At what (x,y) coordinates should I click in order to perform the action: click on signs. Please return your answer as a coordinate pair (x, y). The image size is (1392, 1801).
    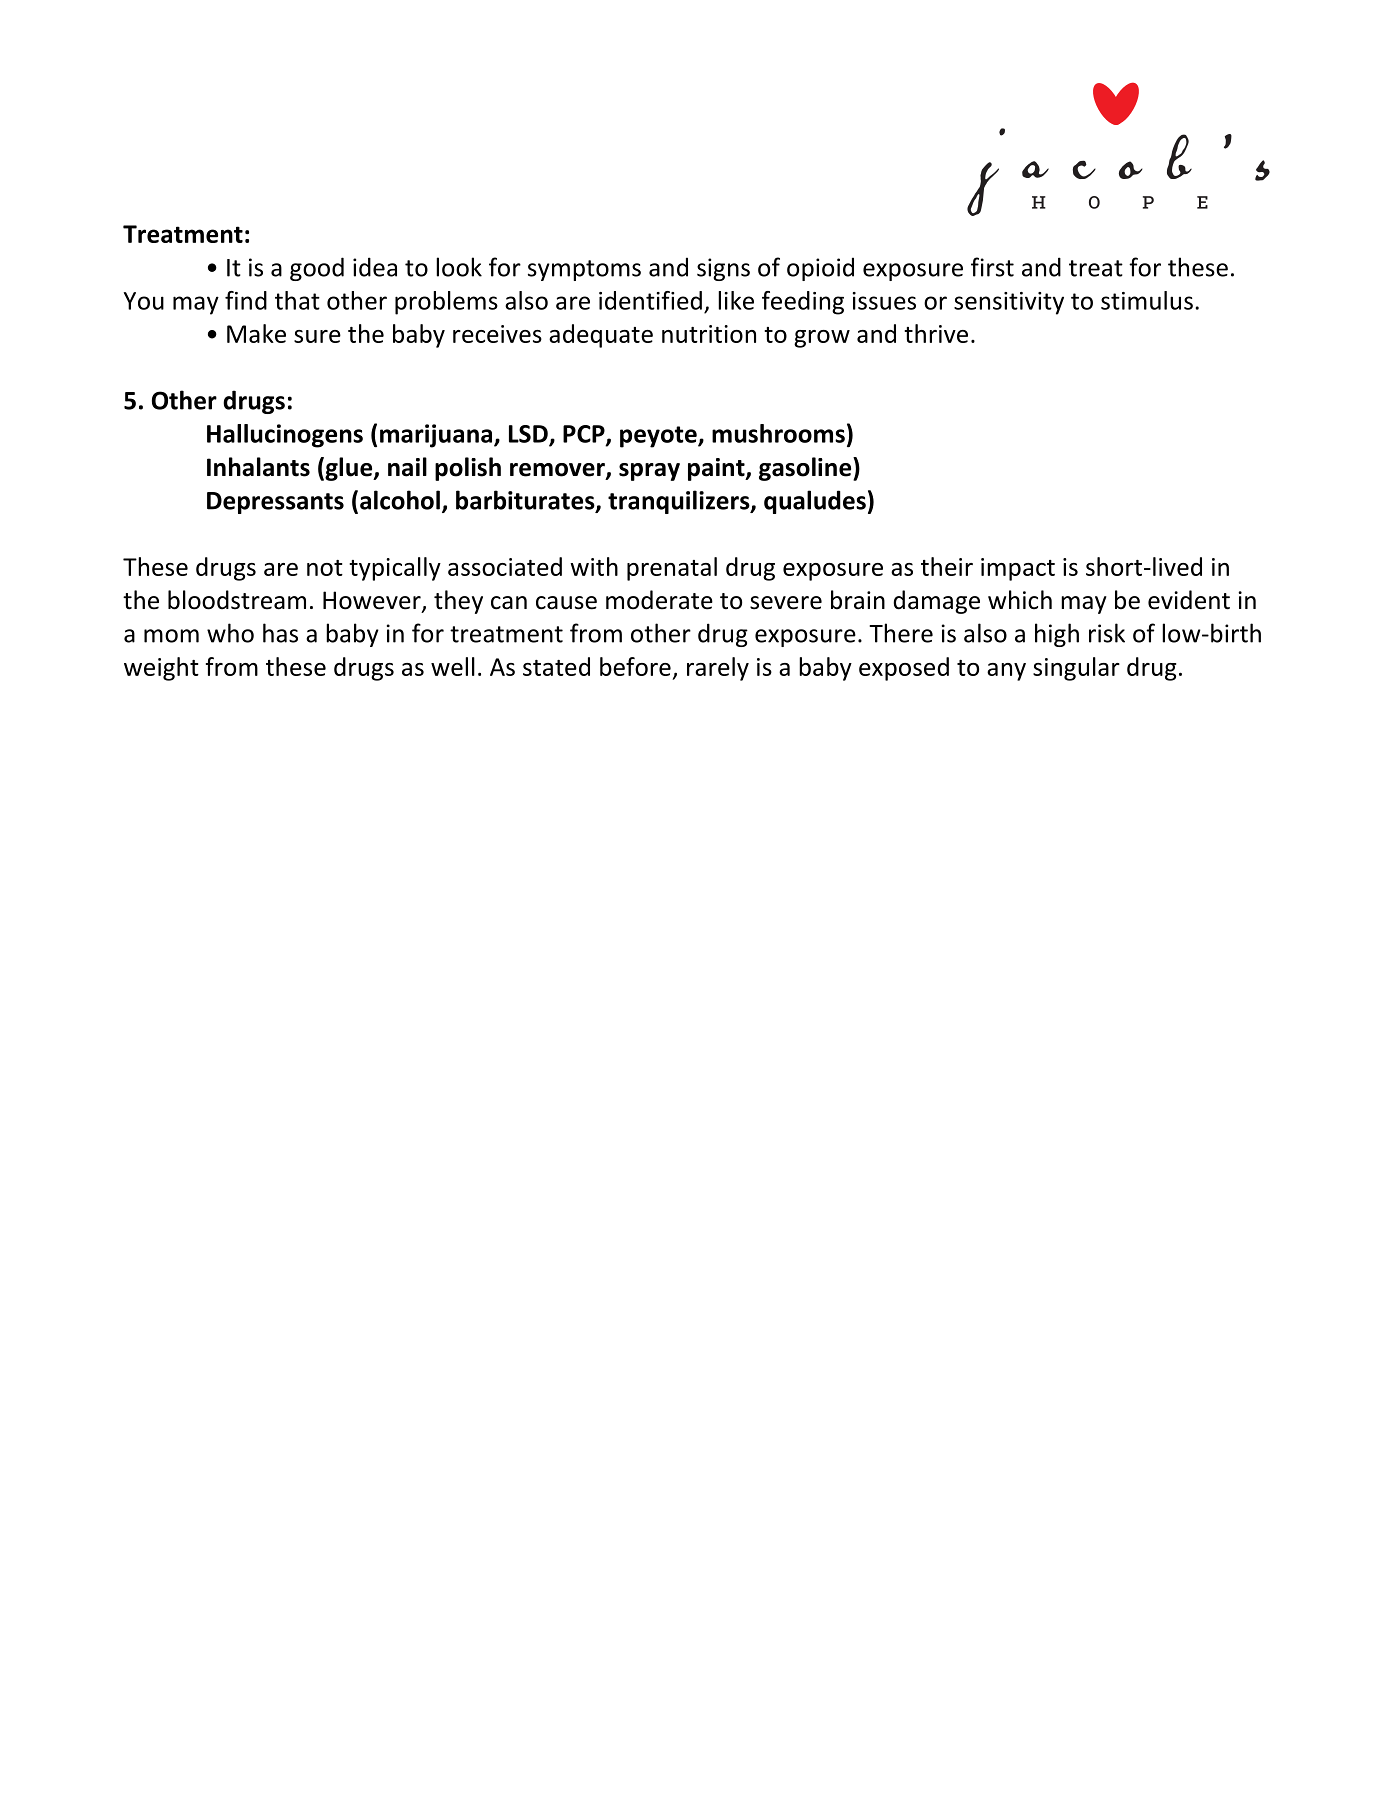
    Looking at the image, I should click on (723, 269).
